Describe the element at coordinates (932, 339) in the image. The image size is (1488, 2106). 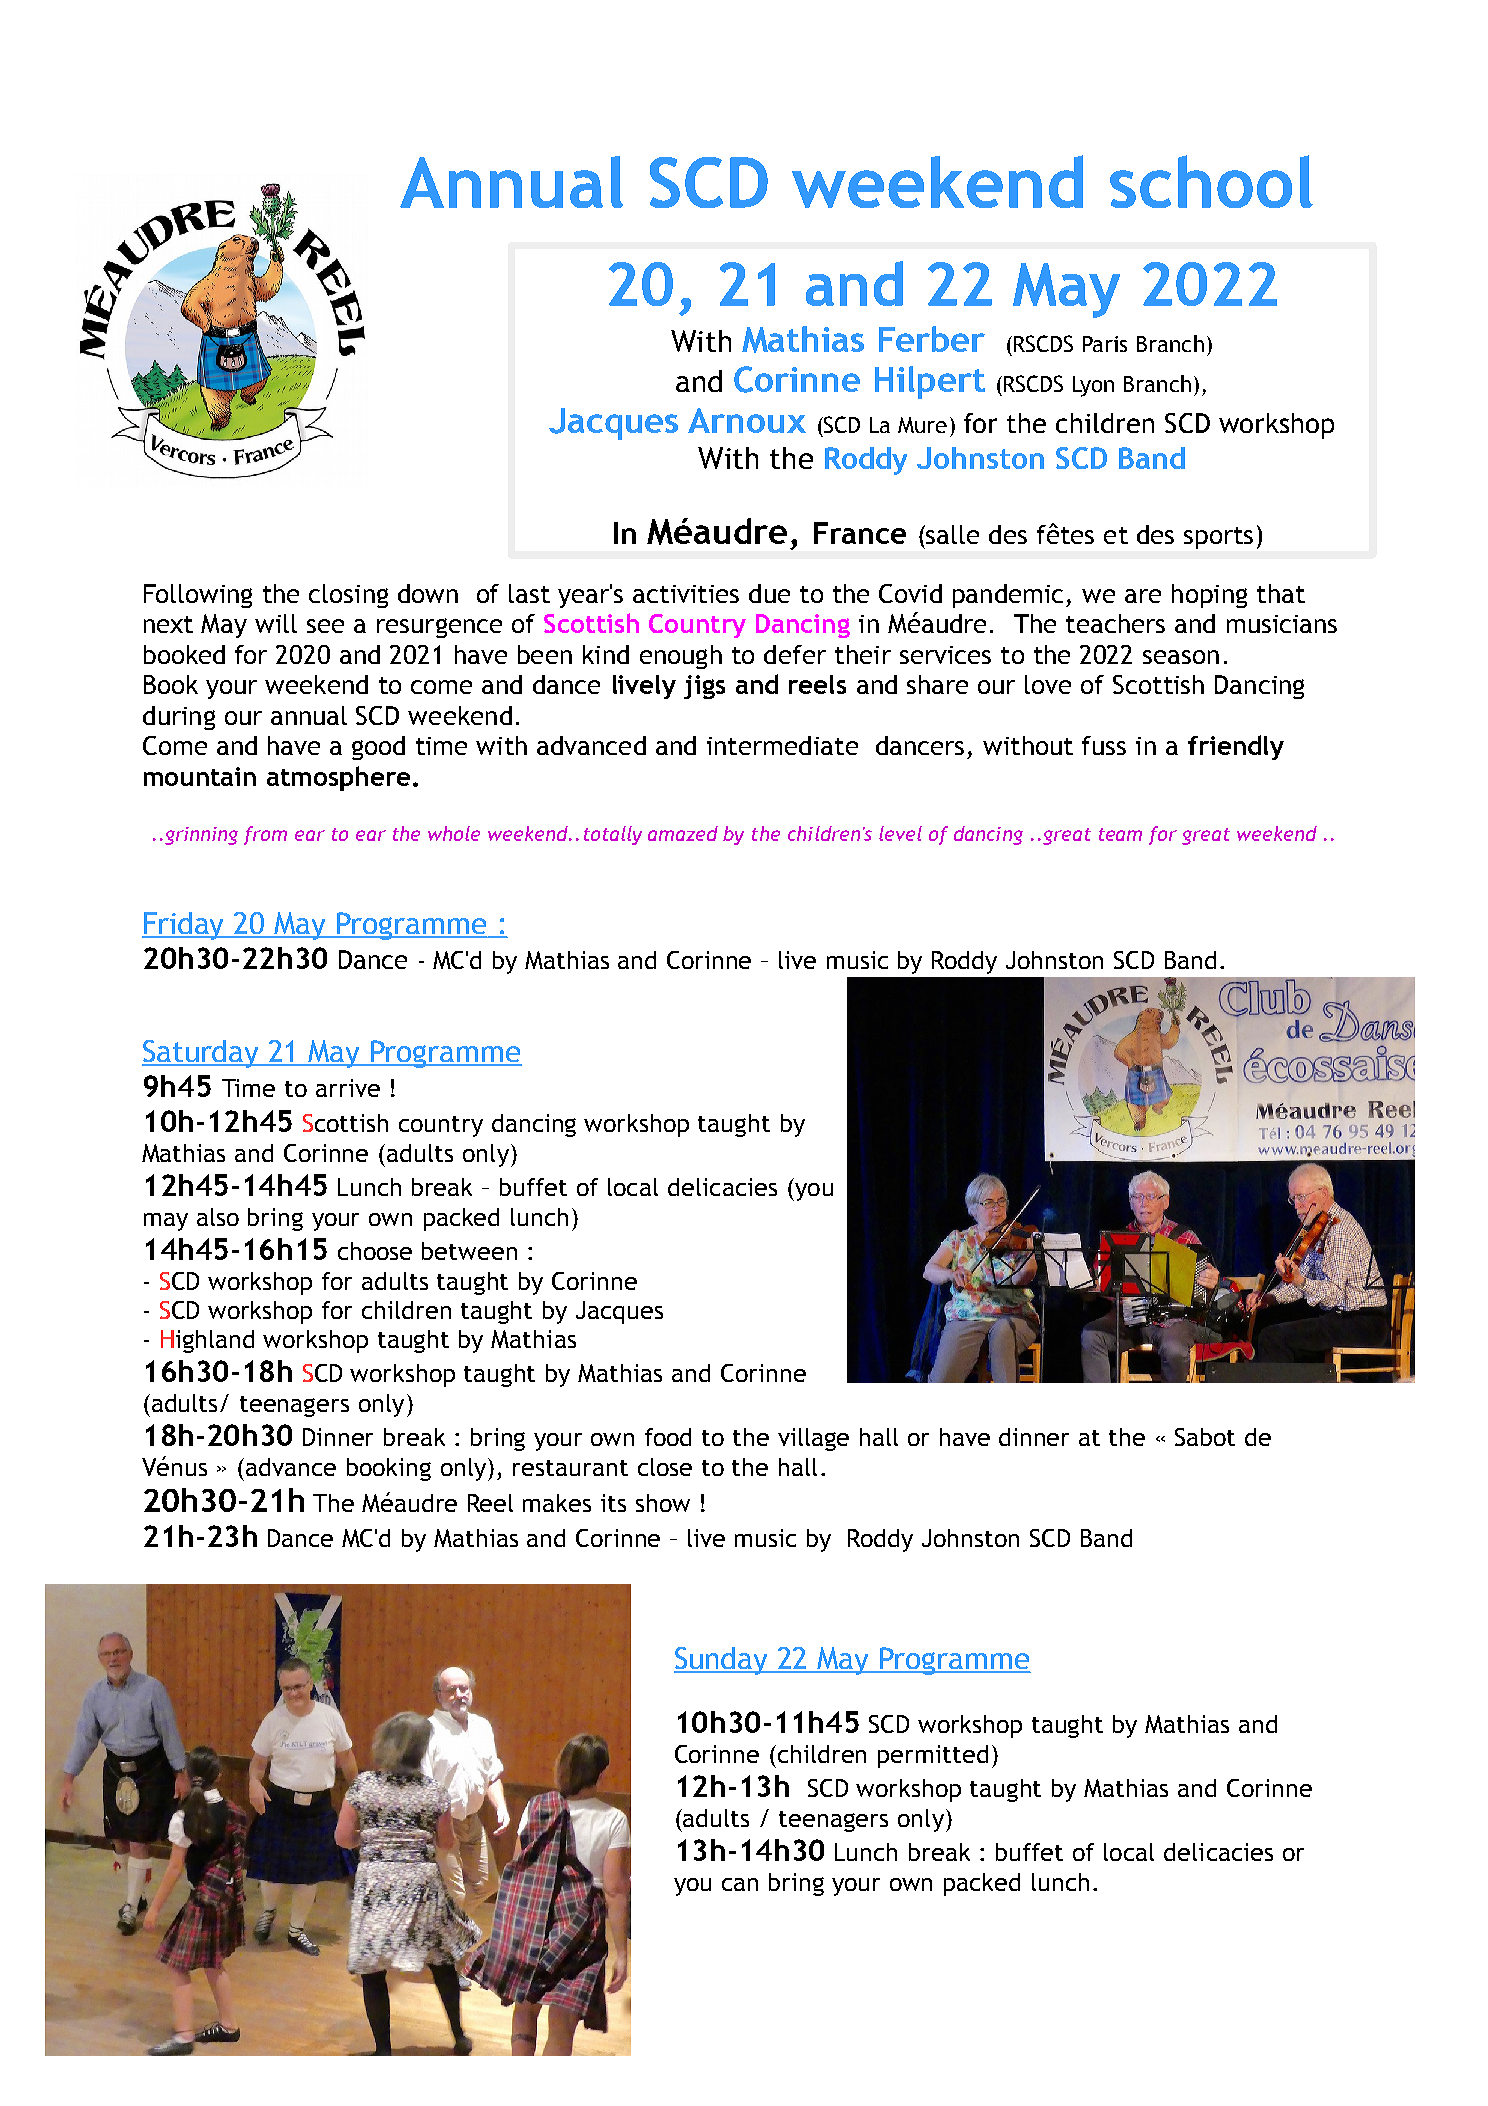
I see `Ferber` at that location.
